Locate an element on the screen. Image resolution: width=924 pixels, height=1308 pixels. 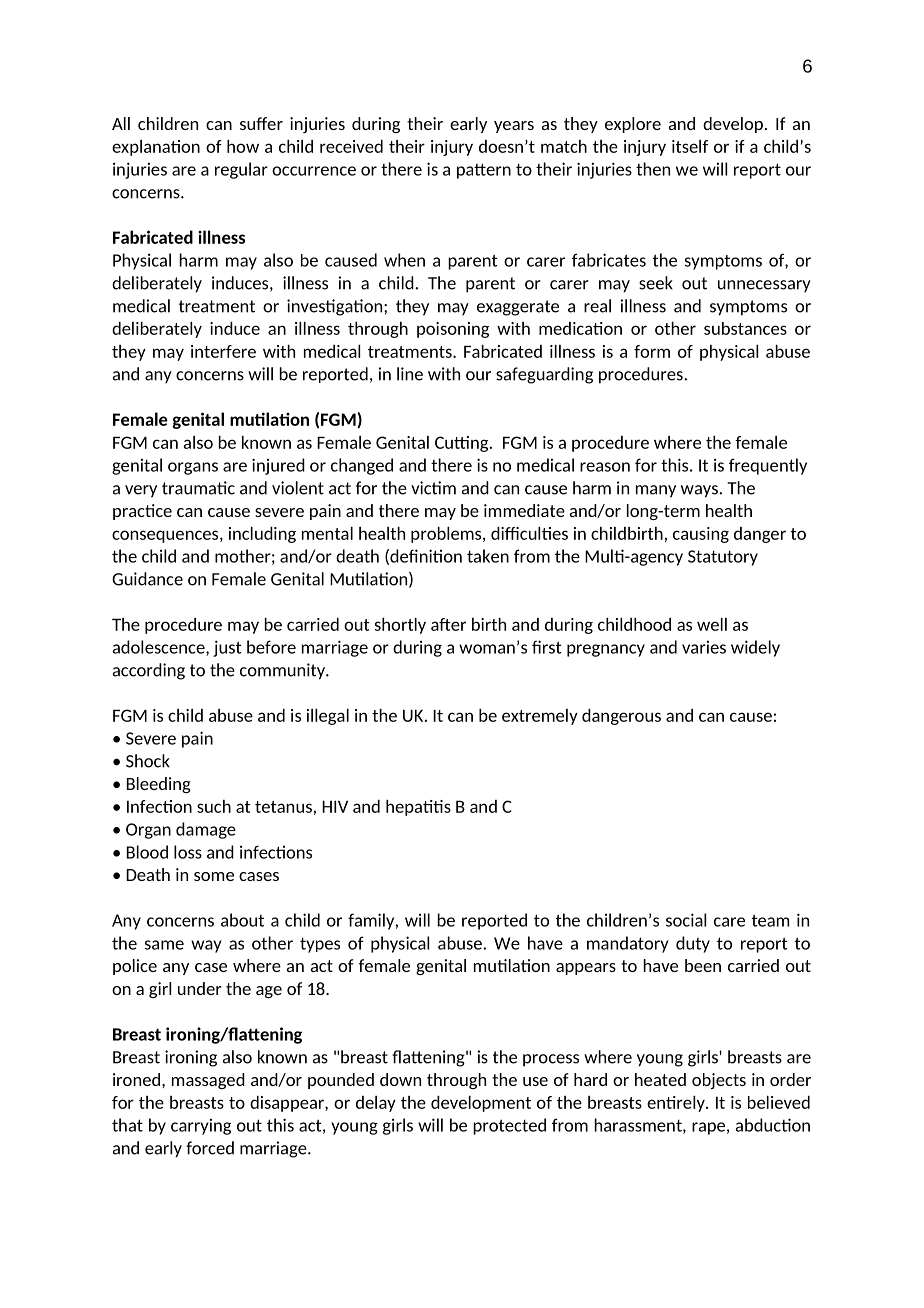
ways is located at coordinates (700, 491).
